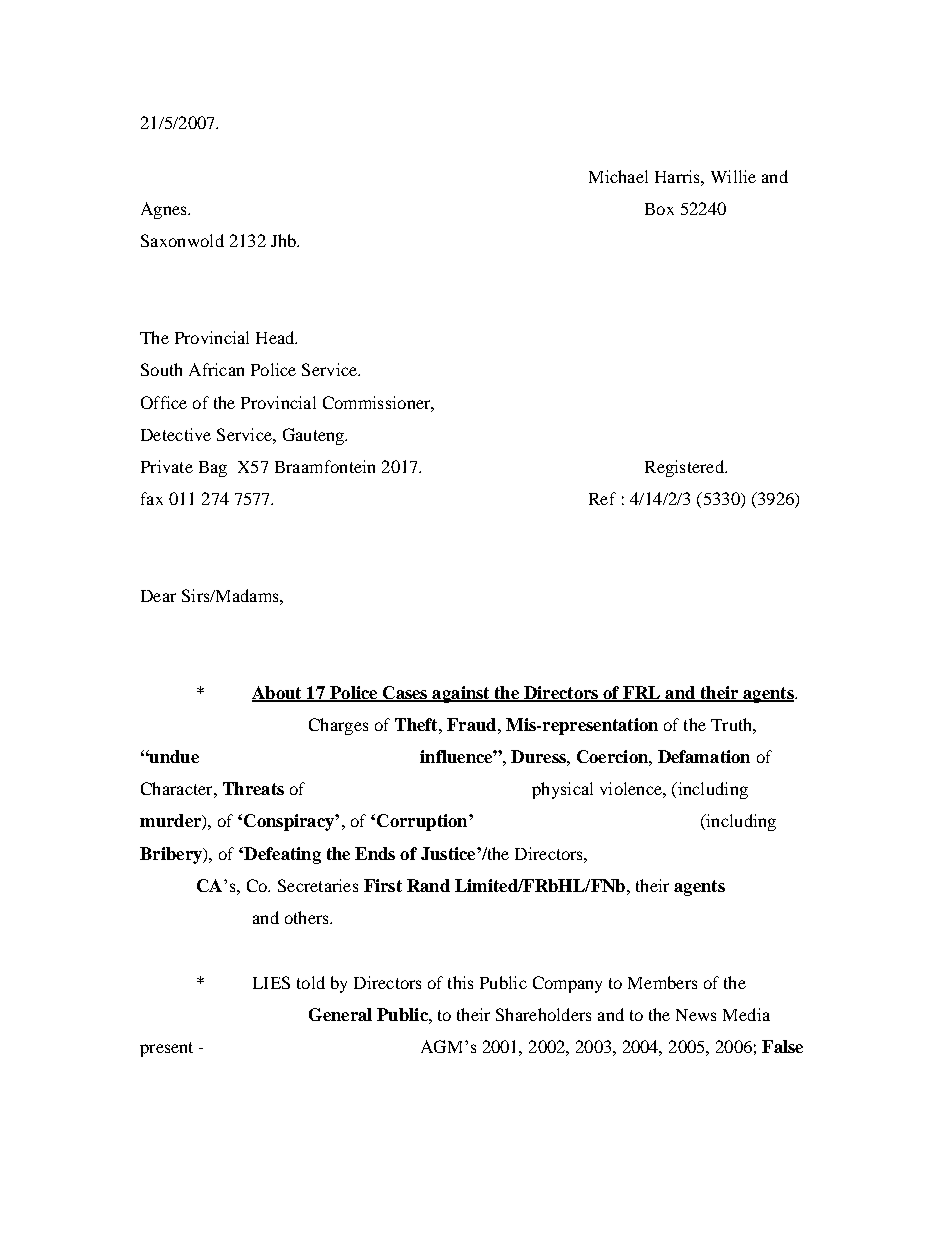 Image resolution: width=952 pixels, height=1233 pixels. I want to click on LIES, so click(271, 982).
